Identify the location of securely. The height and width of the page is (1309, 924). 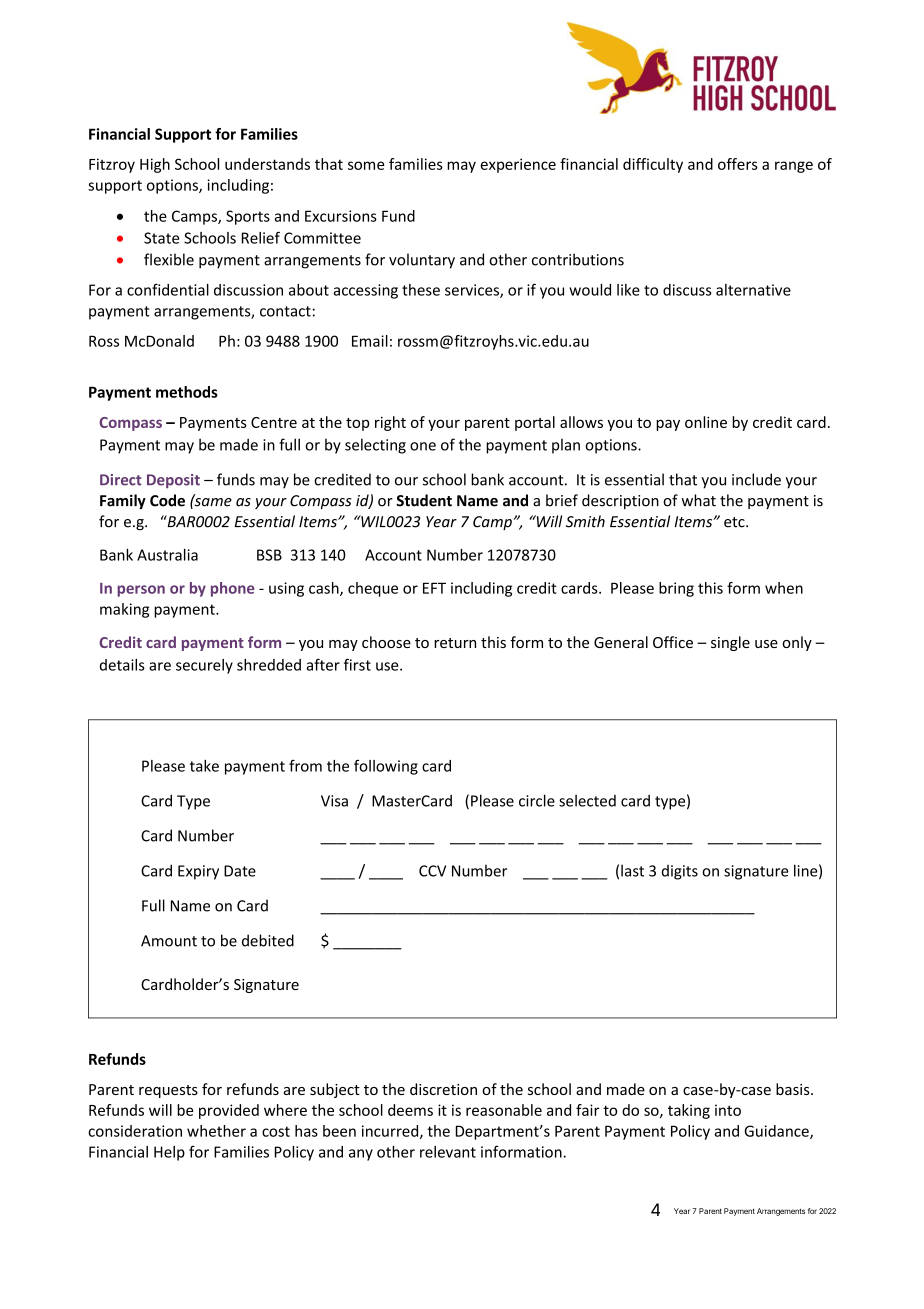
(204, 666).
